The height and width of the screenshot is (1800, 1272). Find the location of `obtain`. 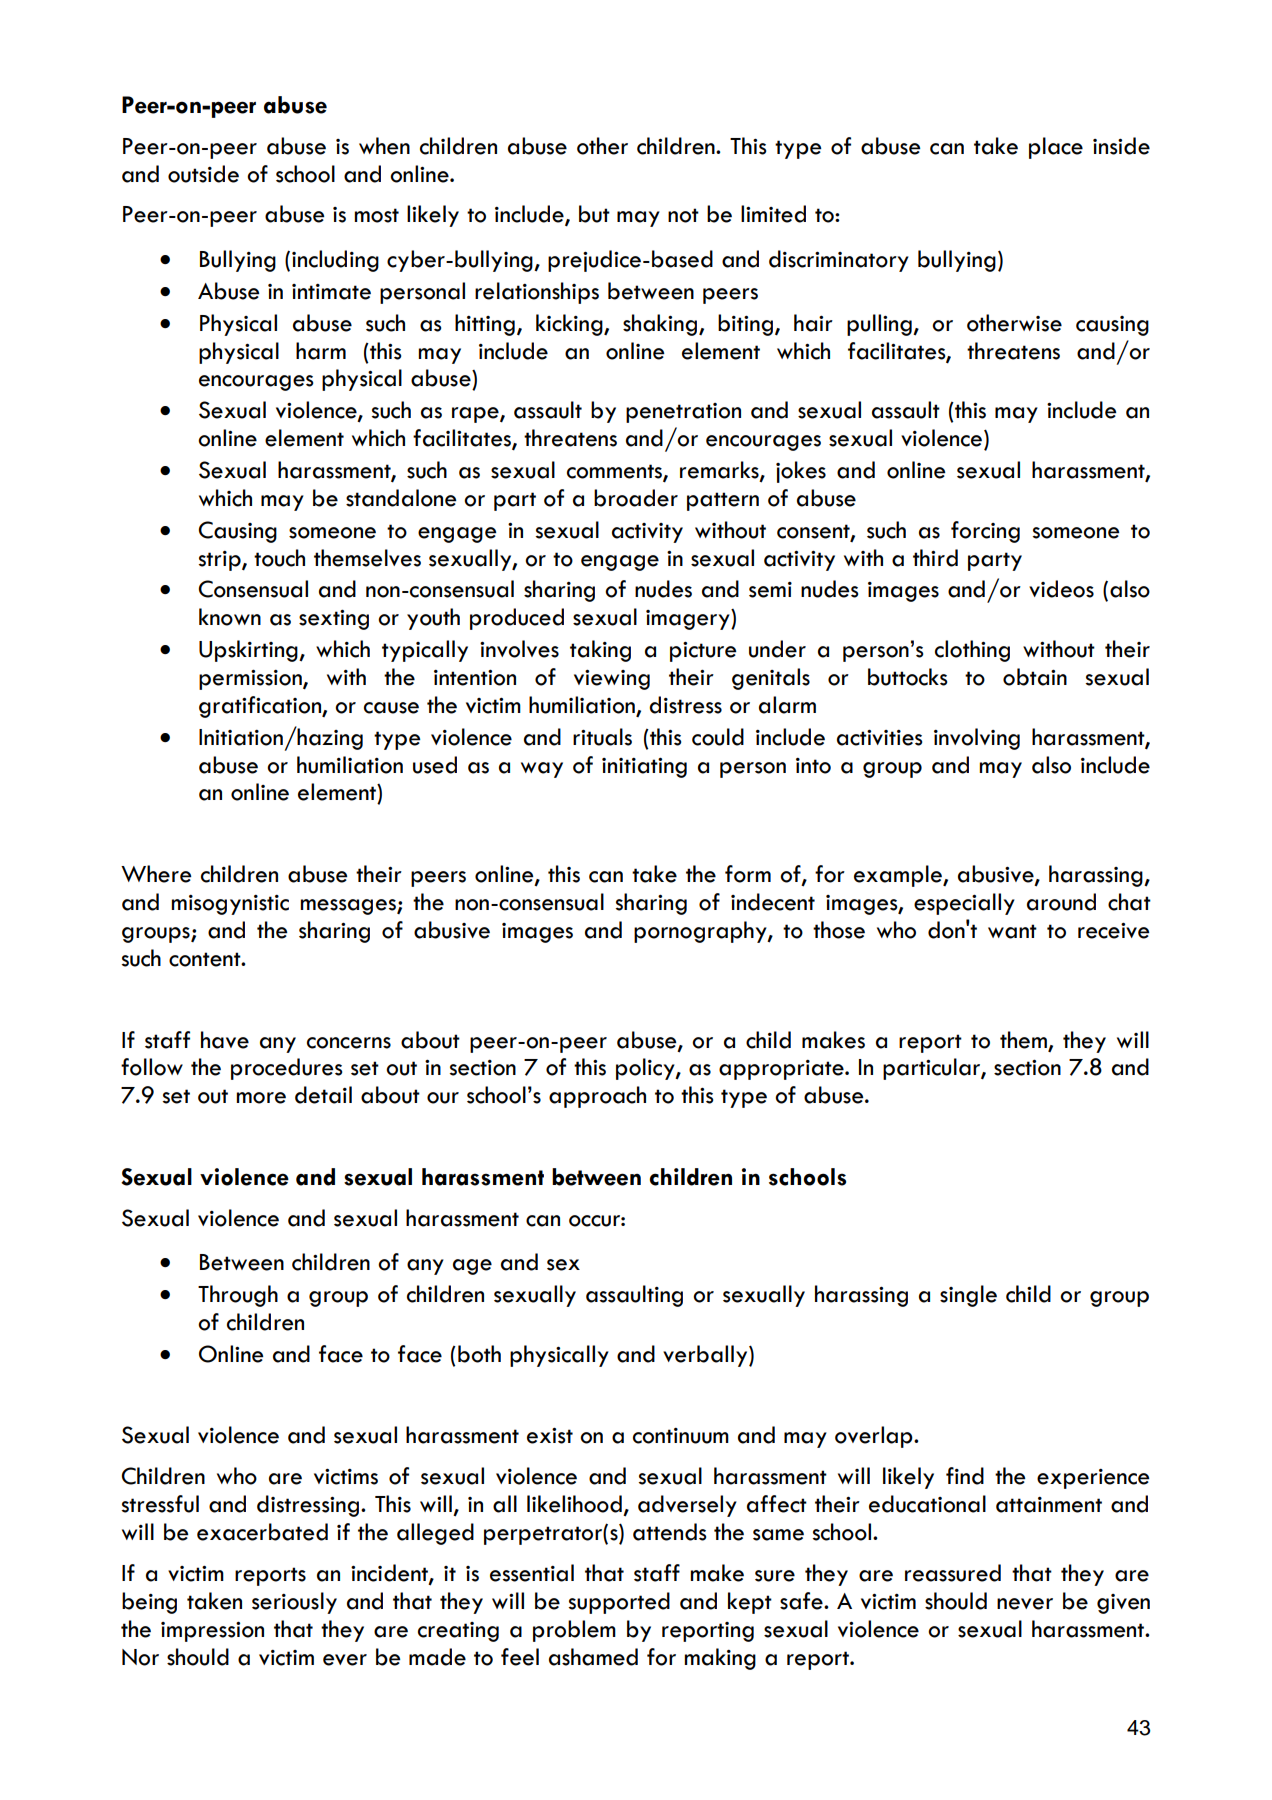

obtain is located at coordinates (1035, 677).
